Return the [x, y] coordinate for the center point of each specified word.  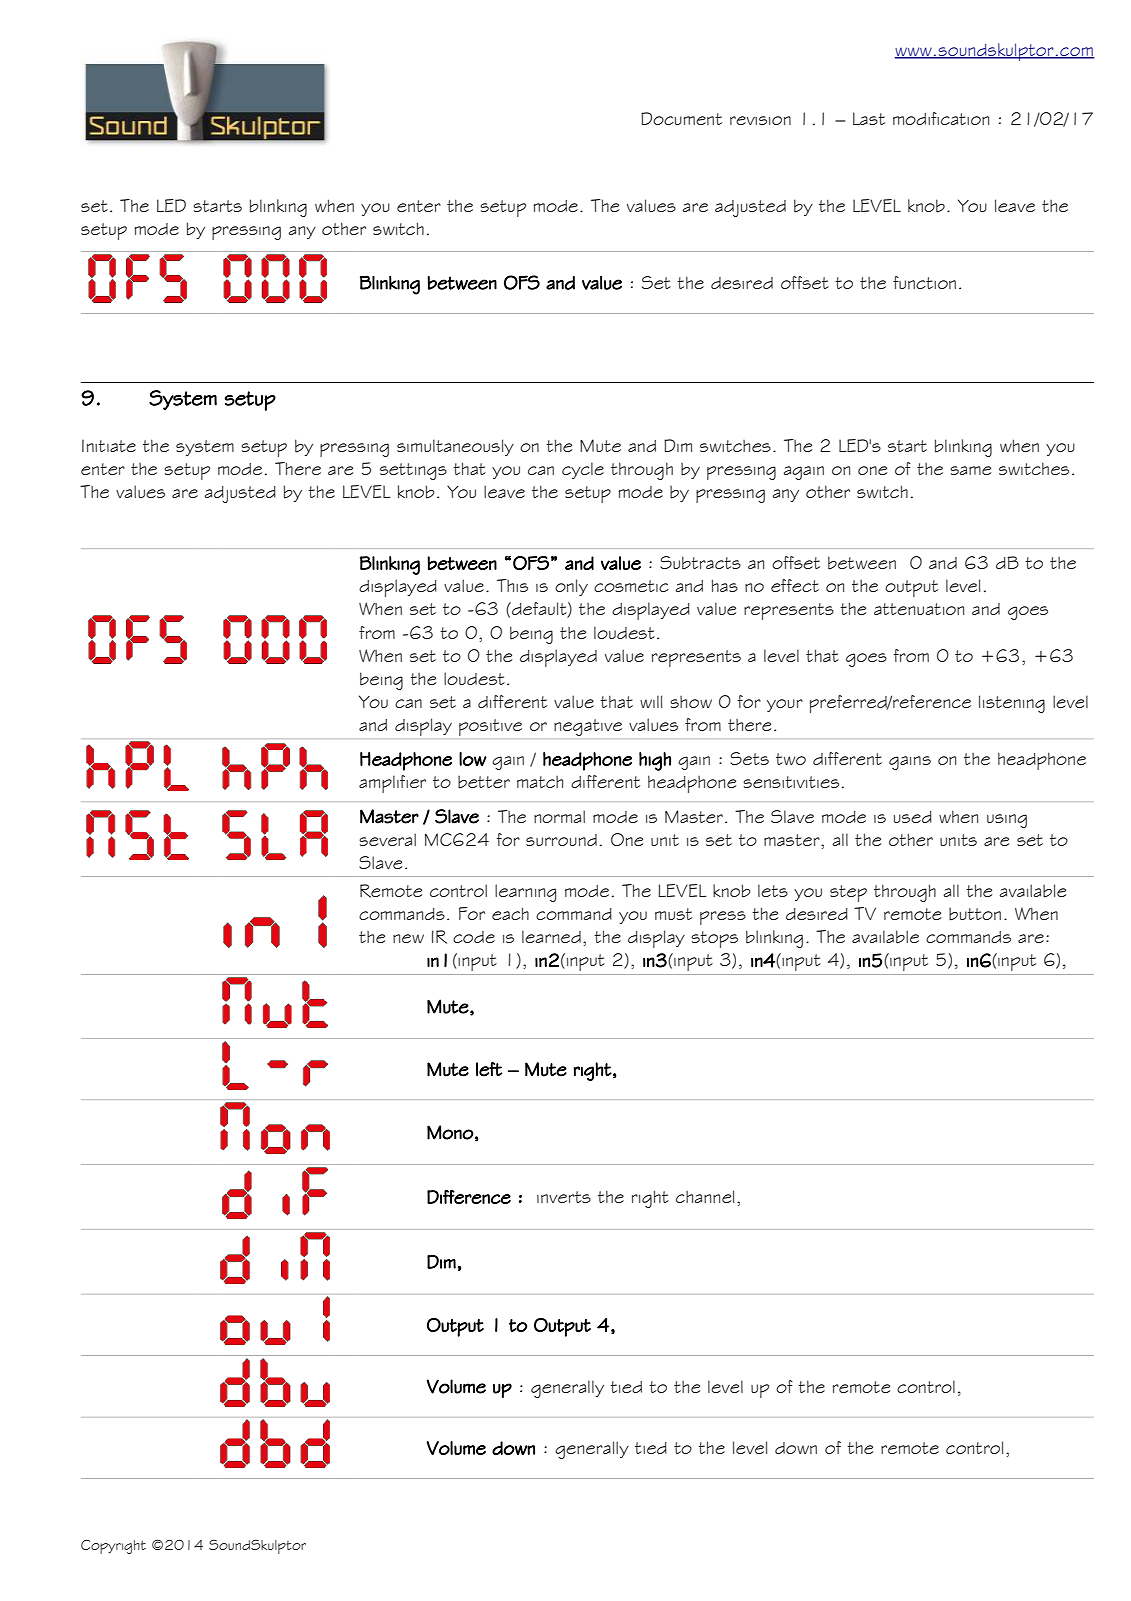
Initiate [109, 445]
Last [869, 118]
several [387, 839]
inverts [564, 1197]
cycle [583, 470]
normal [559, 816]
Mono [450, 1132]
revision [760, 120]
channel [705, 1196]
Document [681, 118]
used [913, 817]
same [970, 470]
